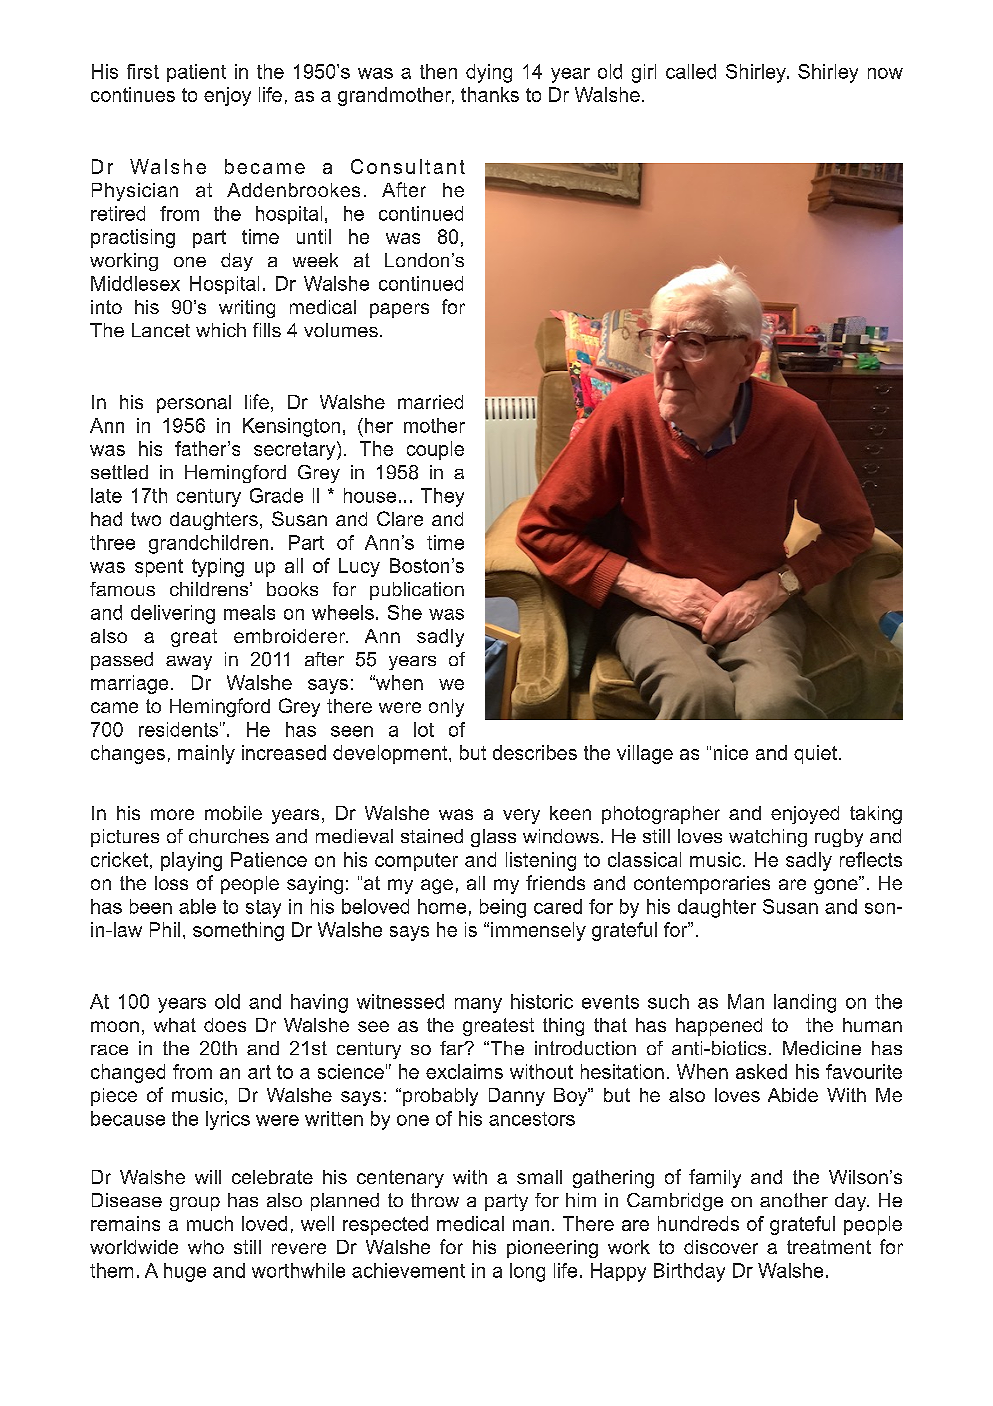 The height and width of the screenshot is (1406, 993). What do you see at coordinates (208, 544) in the screenshot?
I see `grandchildren` at bounding box center [208, 544].
